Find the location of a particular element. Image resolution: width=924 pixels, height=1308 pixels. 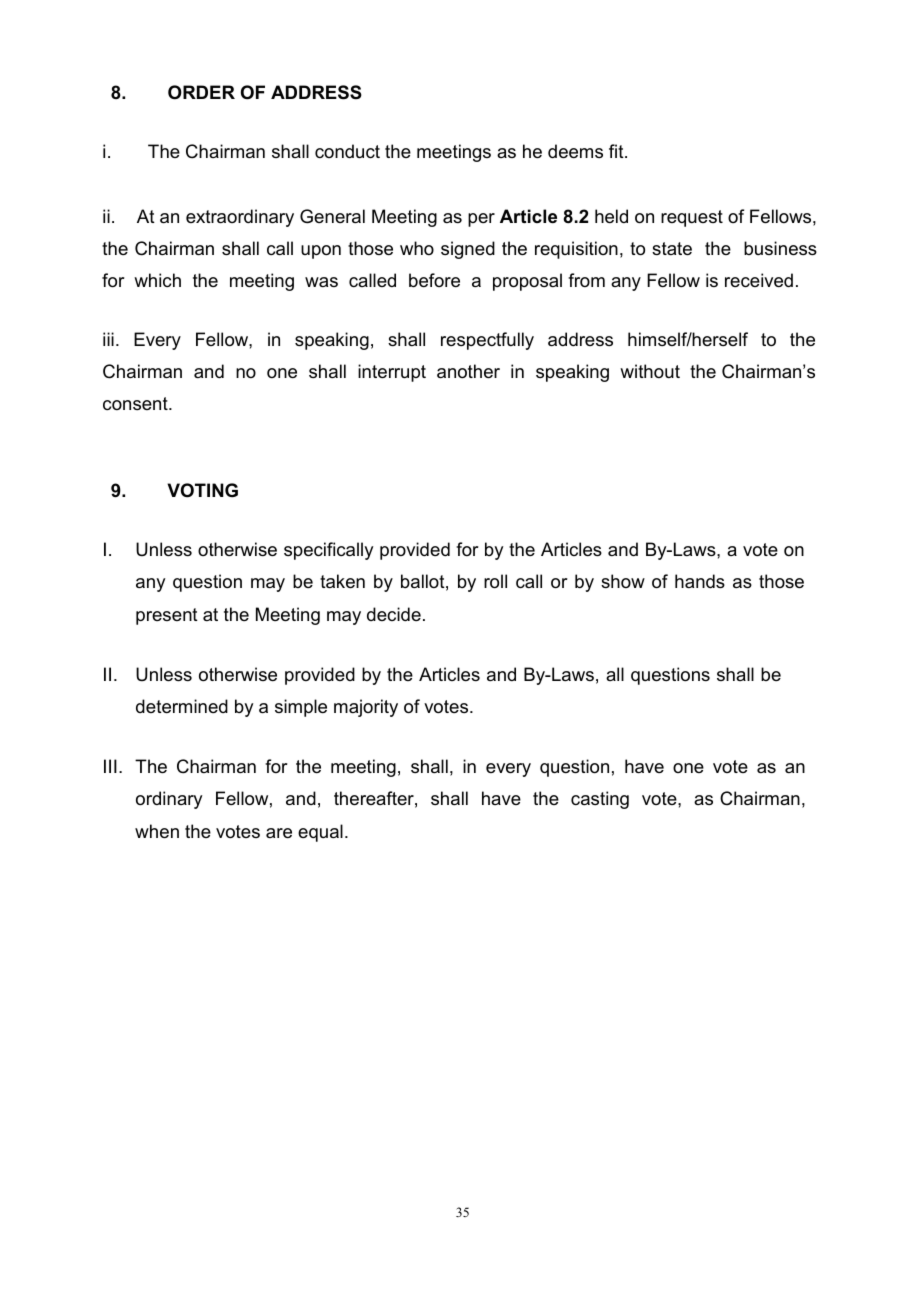

consent is located at coordinates (136, 403).
